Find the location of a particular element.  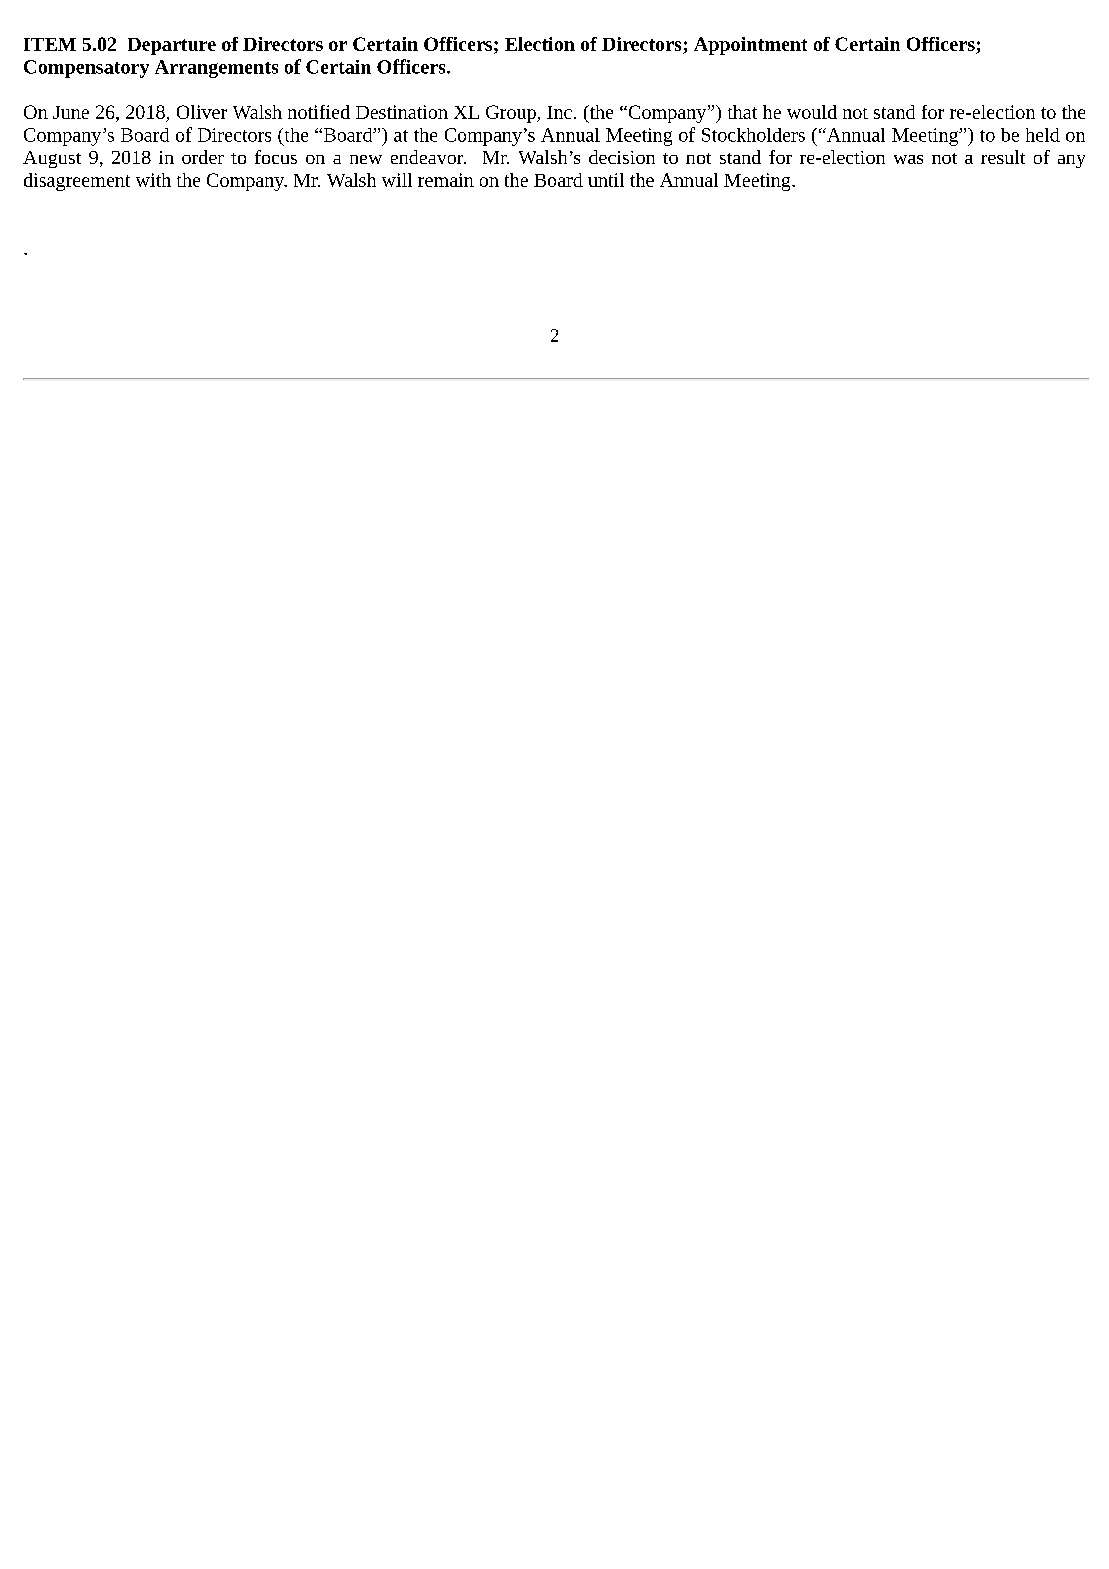

with is located at coordinates (153, 180).
